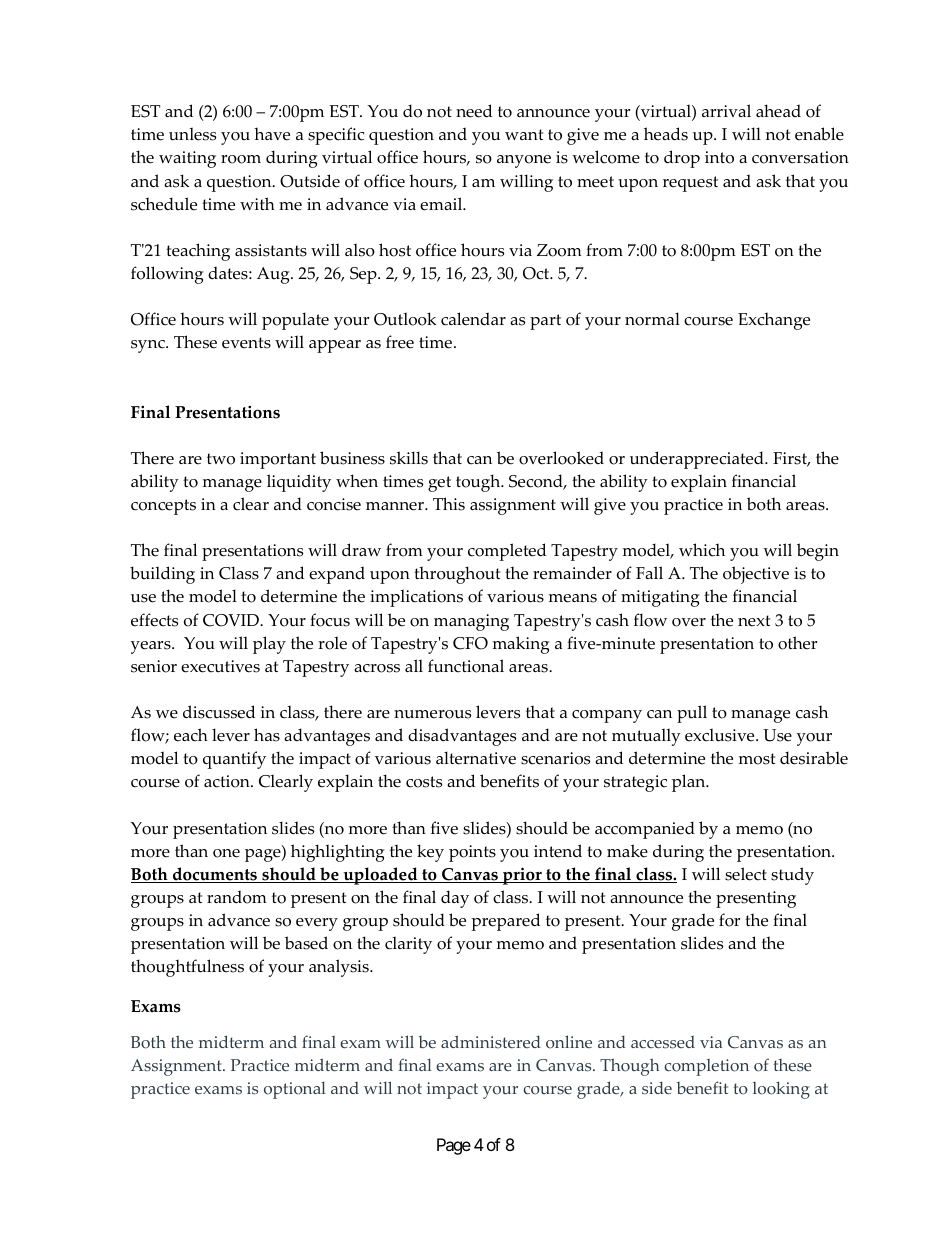 This document has width=952, height=1233. I want to click on completion, so click(706, 1067).
